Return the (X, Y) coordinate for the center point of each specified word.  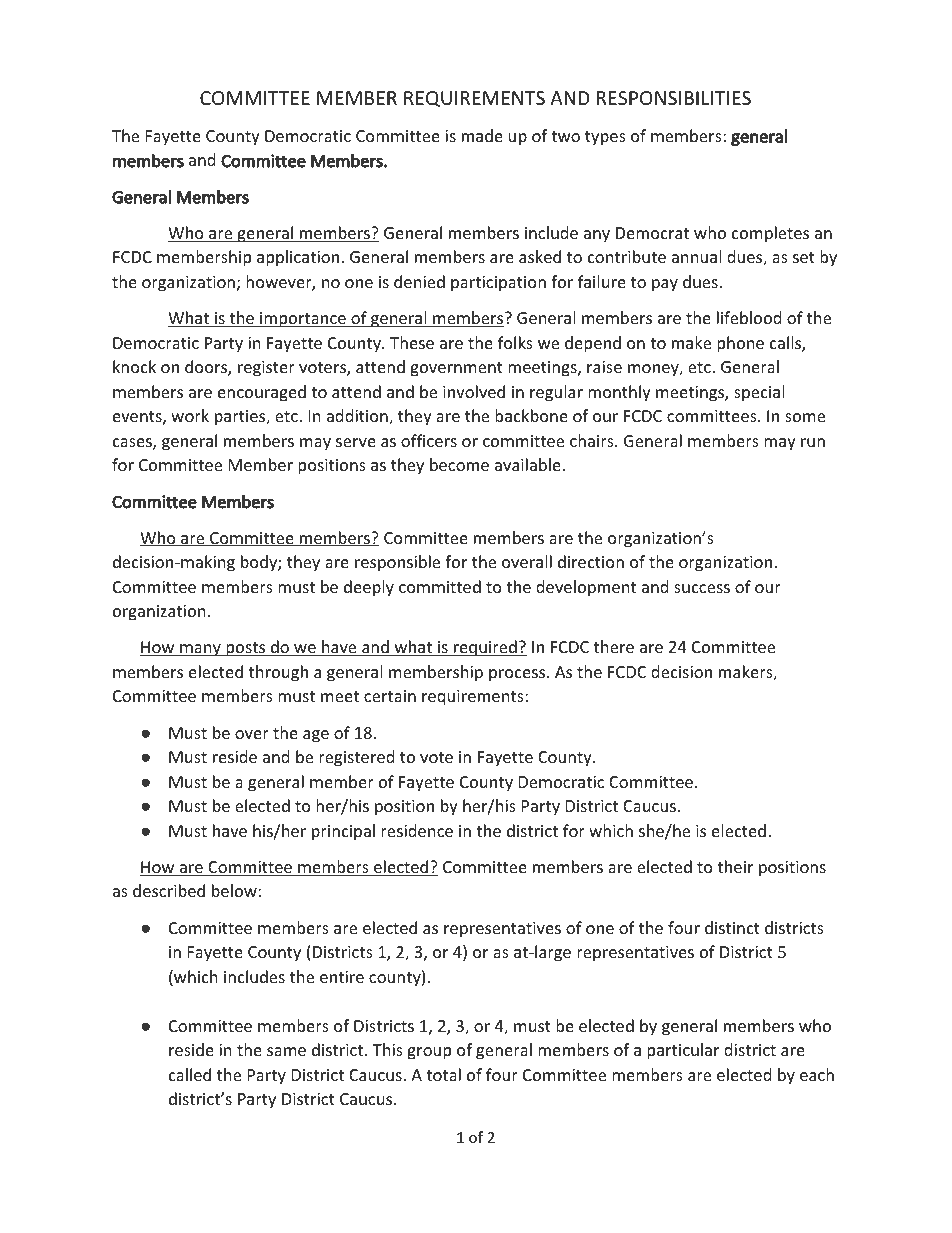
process (518, 675)
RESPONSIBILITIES (674, 98)
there (614, 646)
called (190, 1074)
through (278, 673)
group (429, 1053)
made (482, 135)
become (459, 464)
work (190, 415)
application (299, 258)
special (759, 393)
